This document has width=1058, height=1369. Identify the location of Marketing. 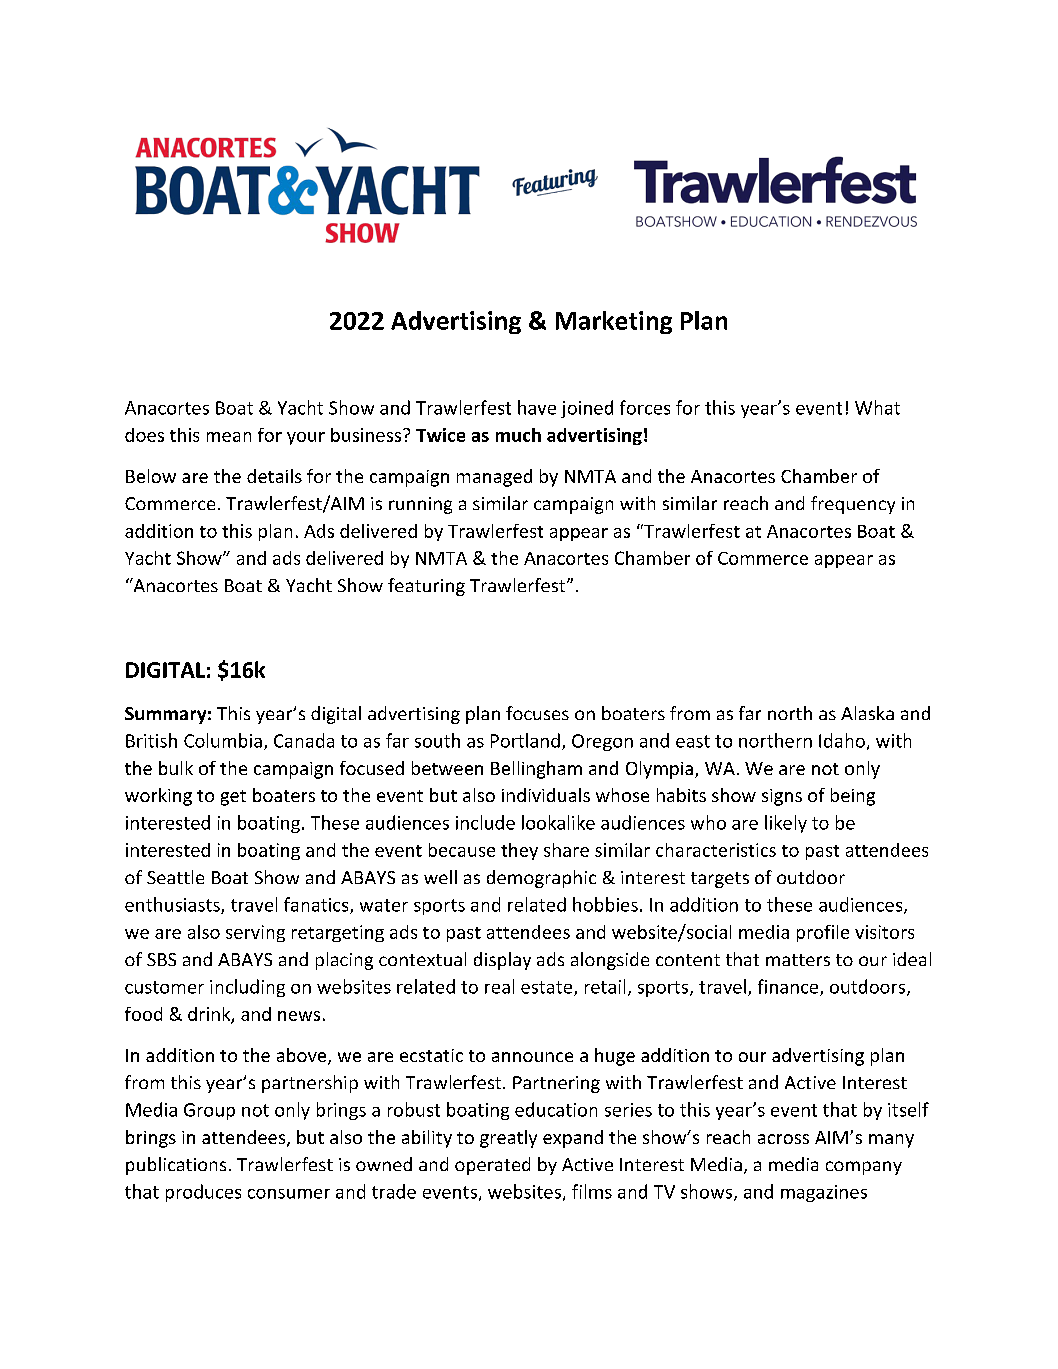
(614, 322).
